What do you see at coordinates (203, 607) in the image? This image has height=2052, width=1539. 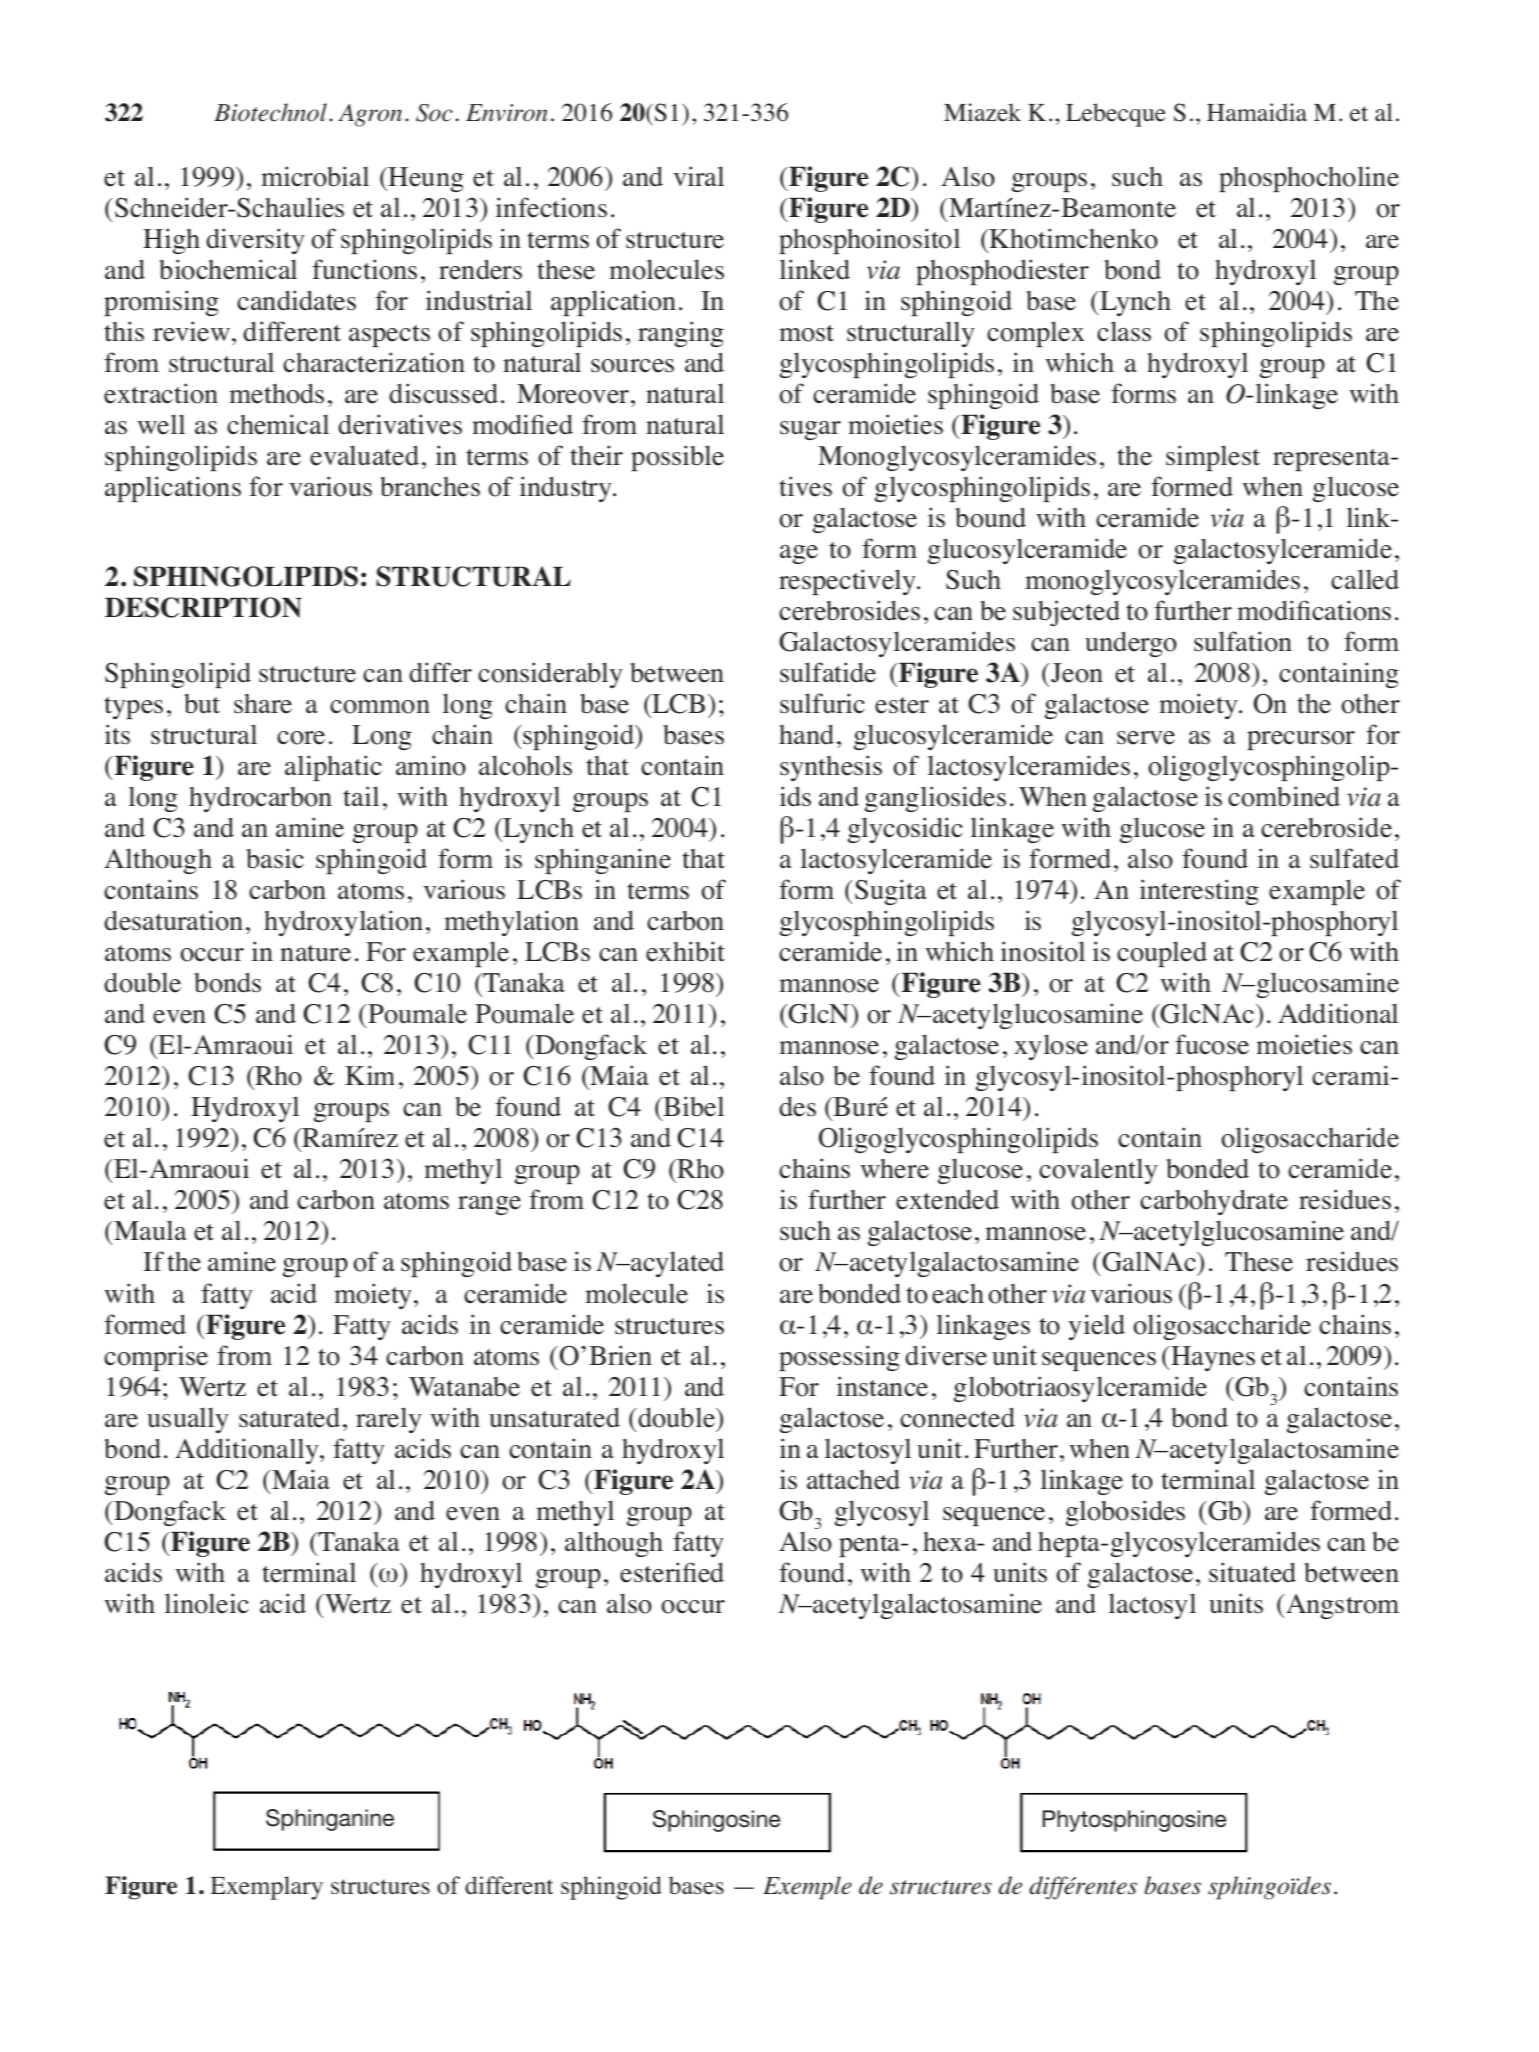 I see `DESCRIPTION` at bounding box center [203, 607].
